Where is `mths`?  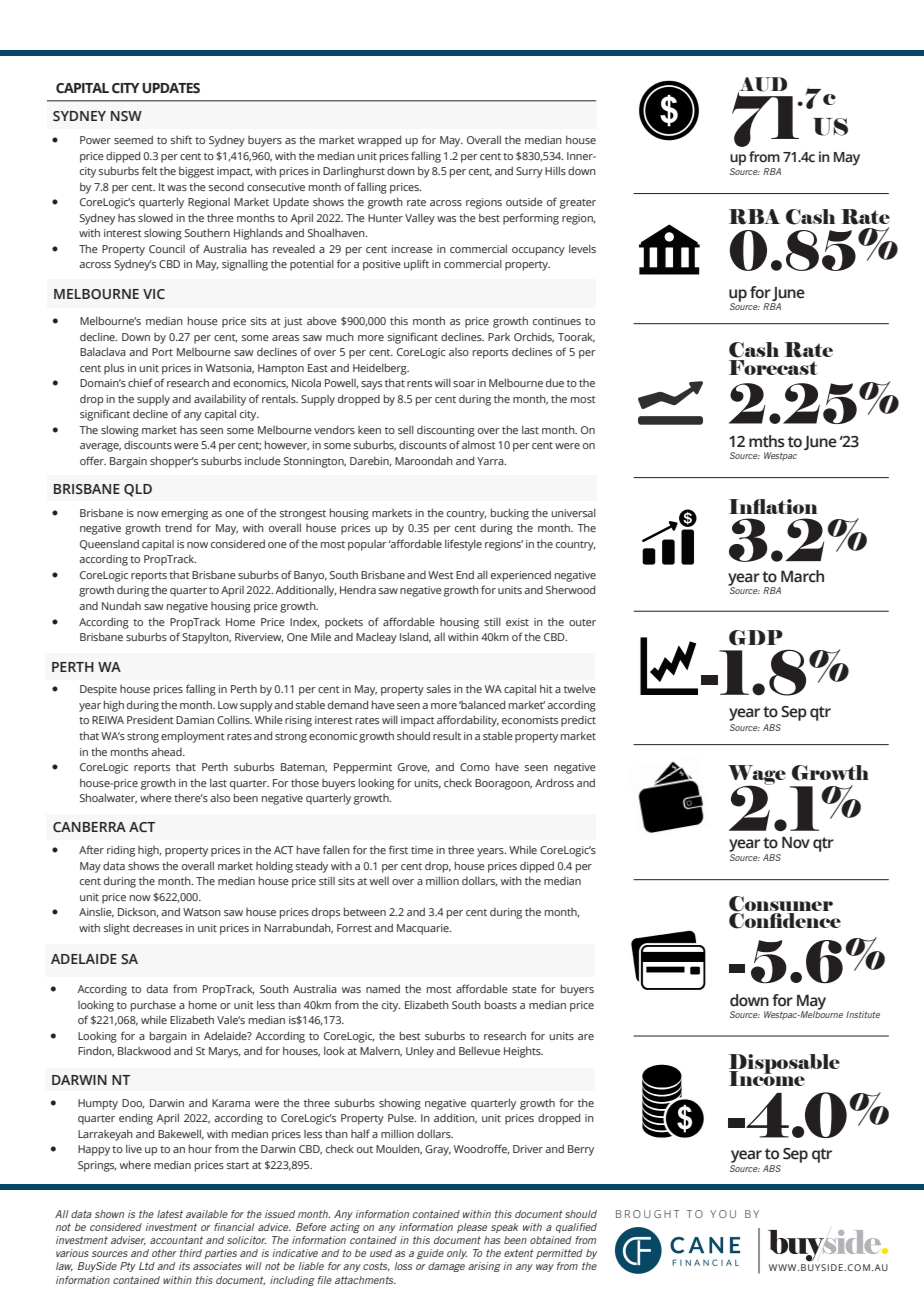 mths is located at coordinates (767, 441).
